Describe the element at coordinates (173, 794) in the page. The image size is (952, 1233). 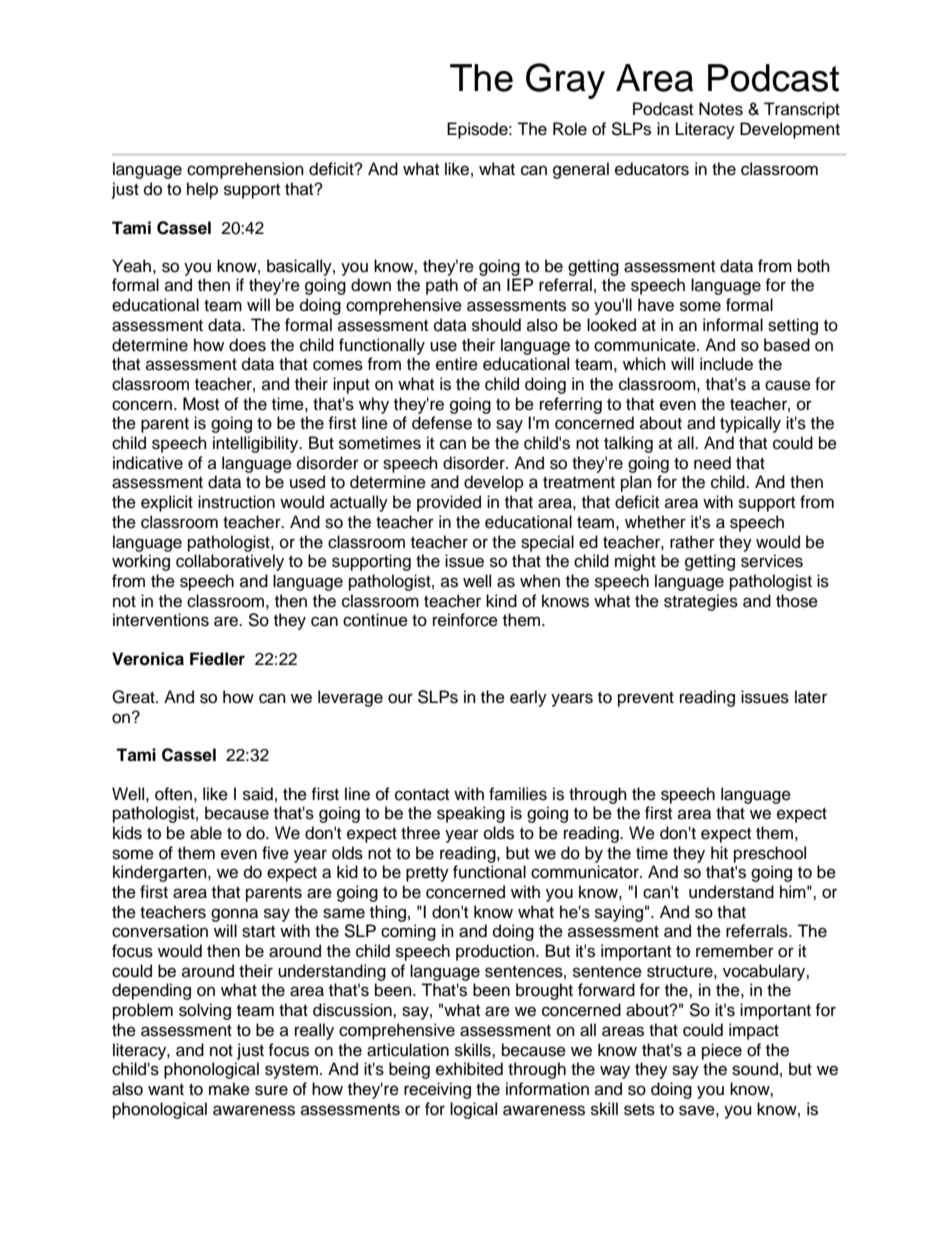
I see `often` at that location.
